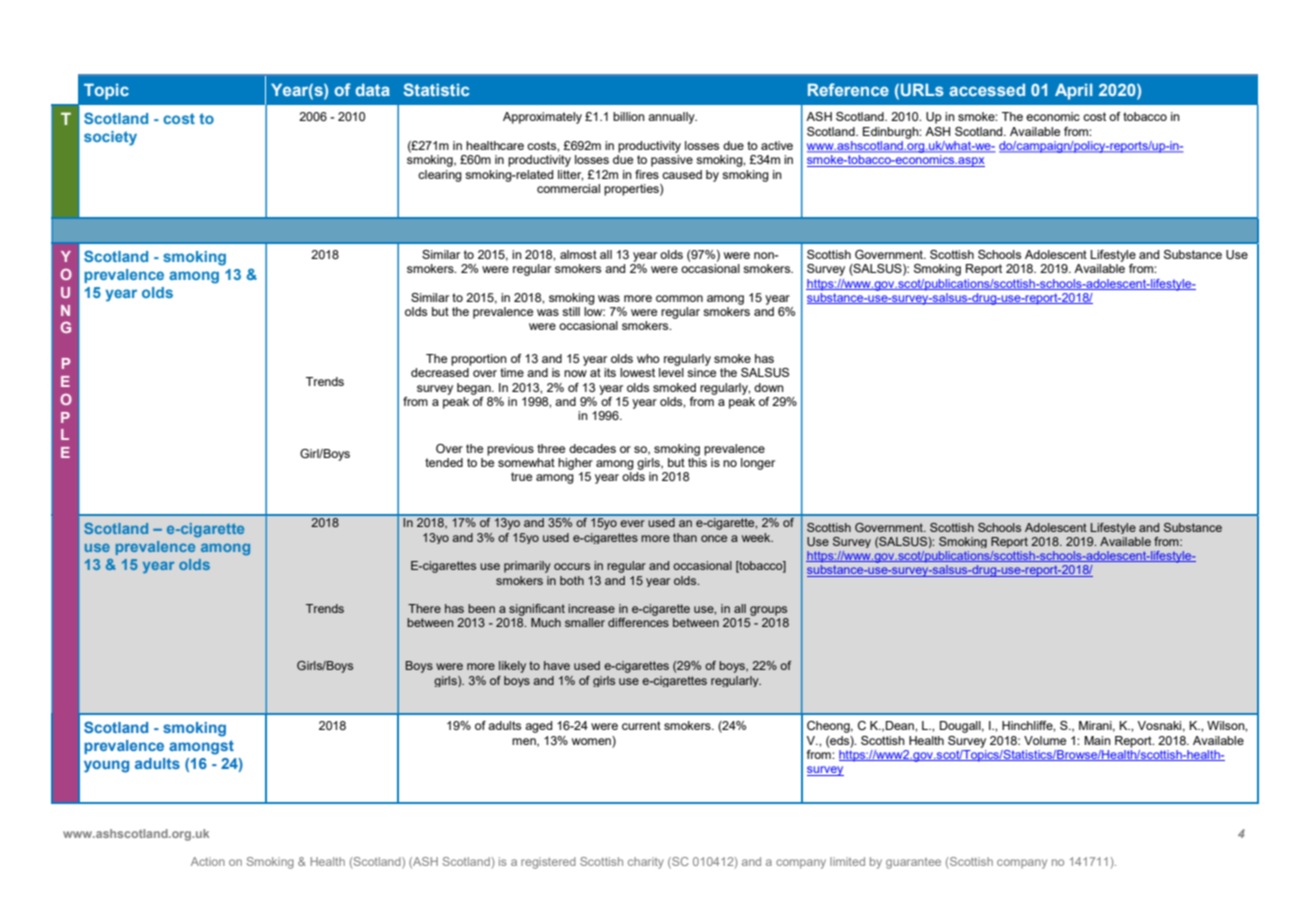 Image resolution: width=1308 pixels, height=924 pixels. I want to click on accessed, so click(987, 89).
